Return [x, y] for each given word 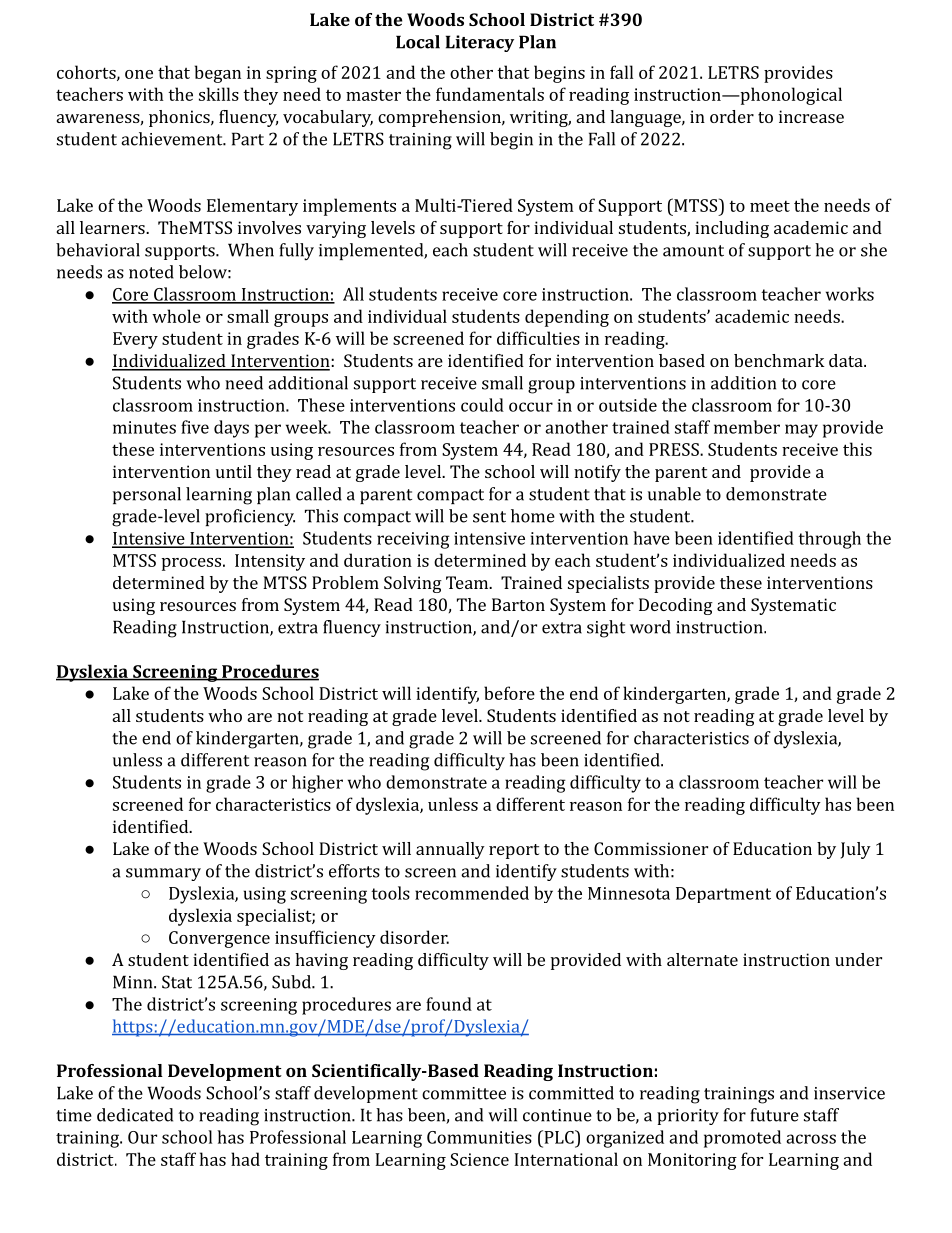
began [218, 74]
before [509, 693]
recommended [472, 893]
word [650, 627]
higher [317, 784]
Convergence [219, 939]
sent [489, 517]
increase [811, 116]
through [829, 540]
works [850, 294]
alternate [702, 959]
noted [151, 272]
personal [147, 495]
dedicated [135, 1115]
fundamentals [490, 94]
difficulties [538, 338]
